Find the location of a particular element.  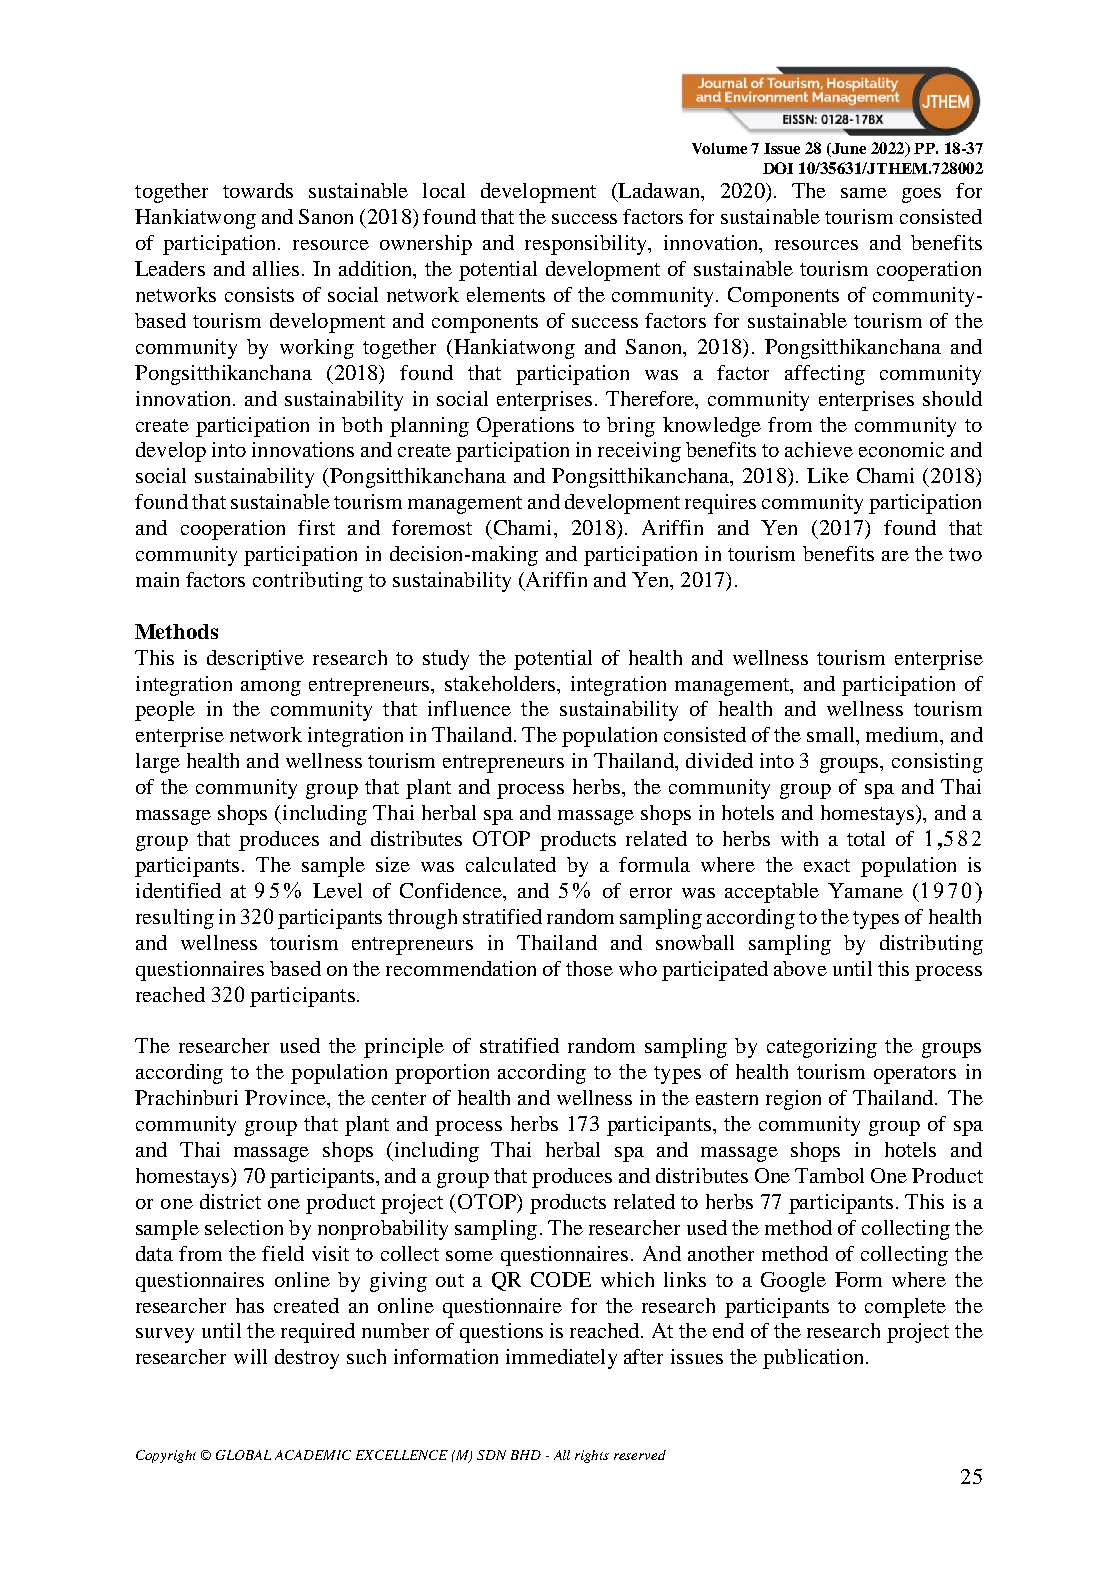

same is located at coordinates (864, 193).
